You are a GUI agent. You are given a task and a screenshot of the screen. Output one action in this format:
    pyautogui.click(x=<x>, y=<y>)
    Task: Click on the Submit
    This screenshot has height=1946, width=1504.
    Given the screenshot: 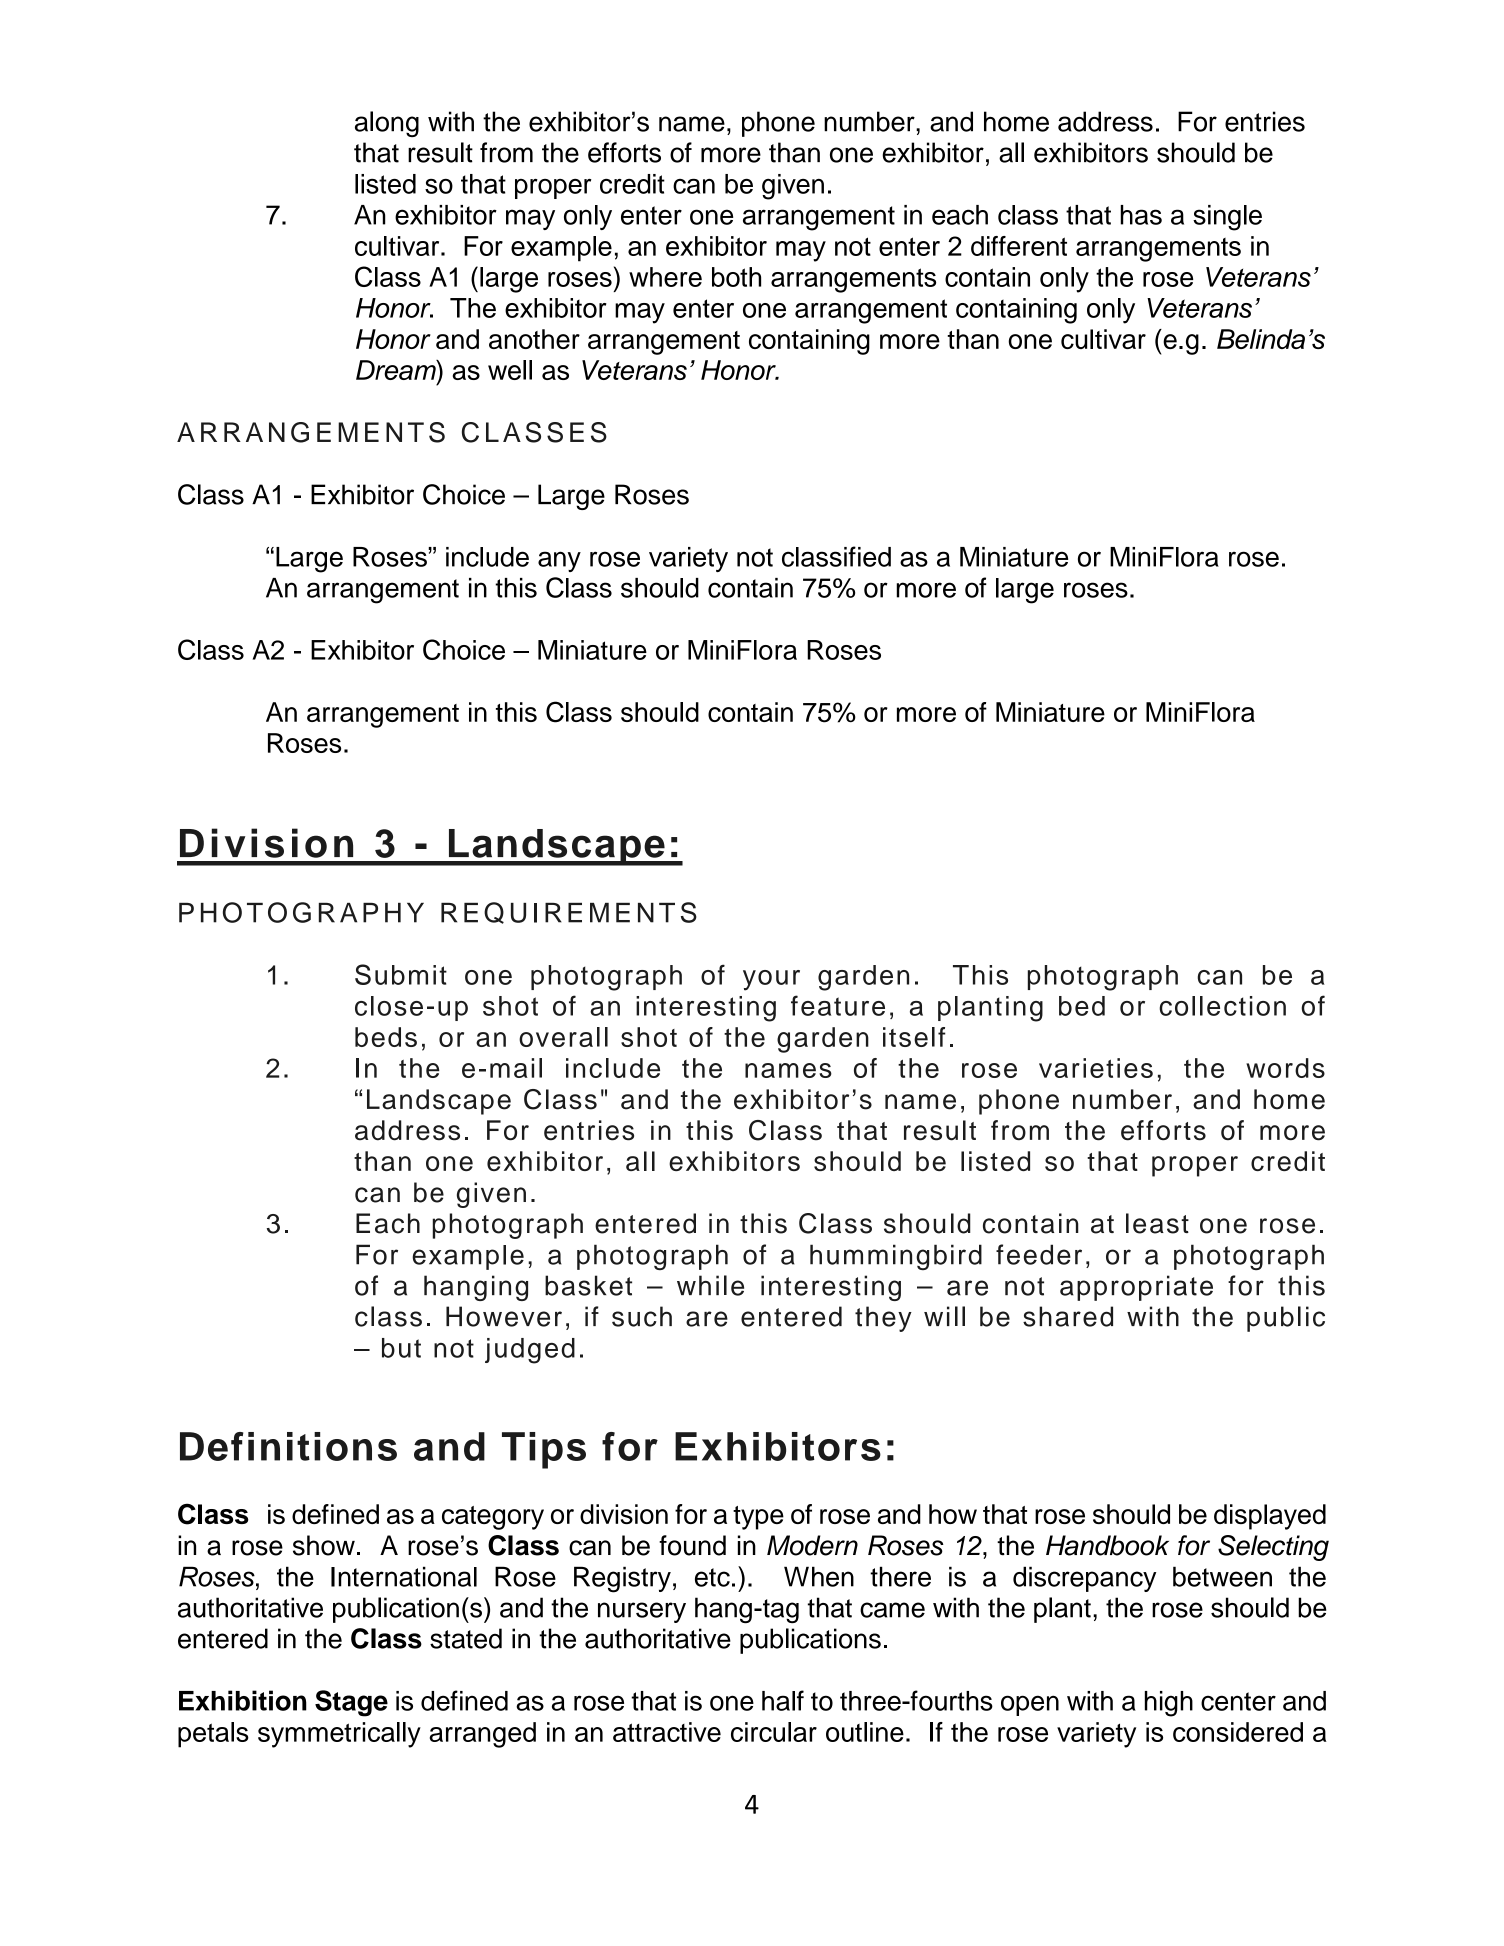 What is the action you would take?
    pyautogui.click(x=401, y=974)
